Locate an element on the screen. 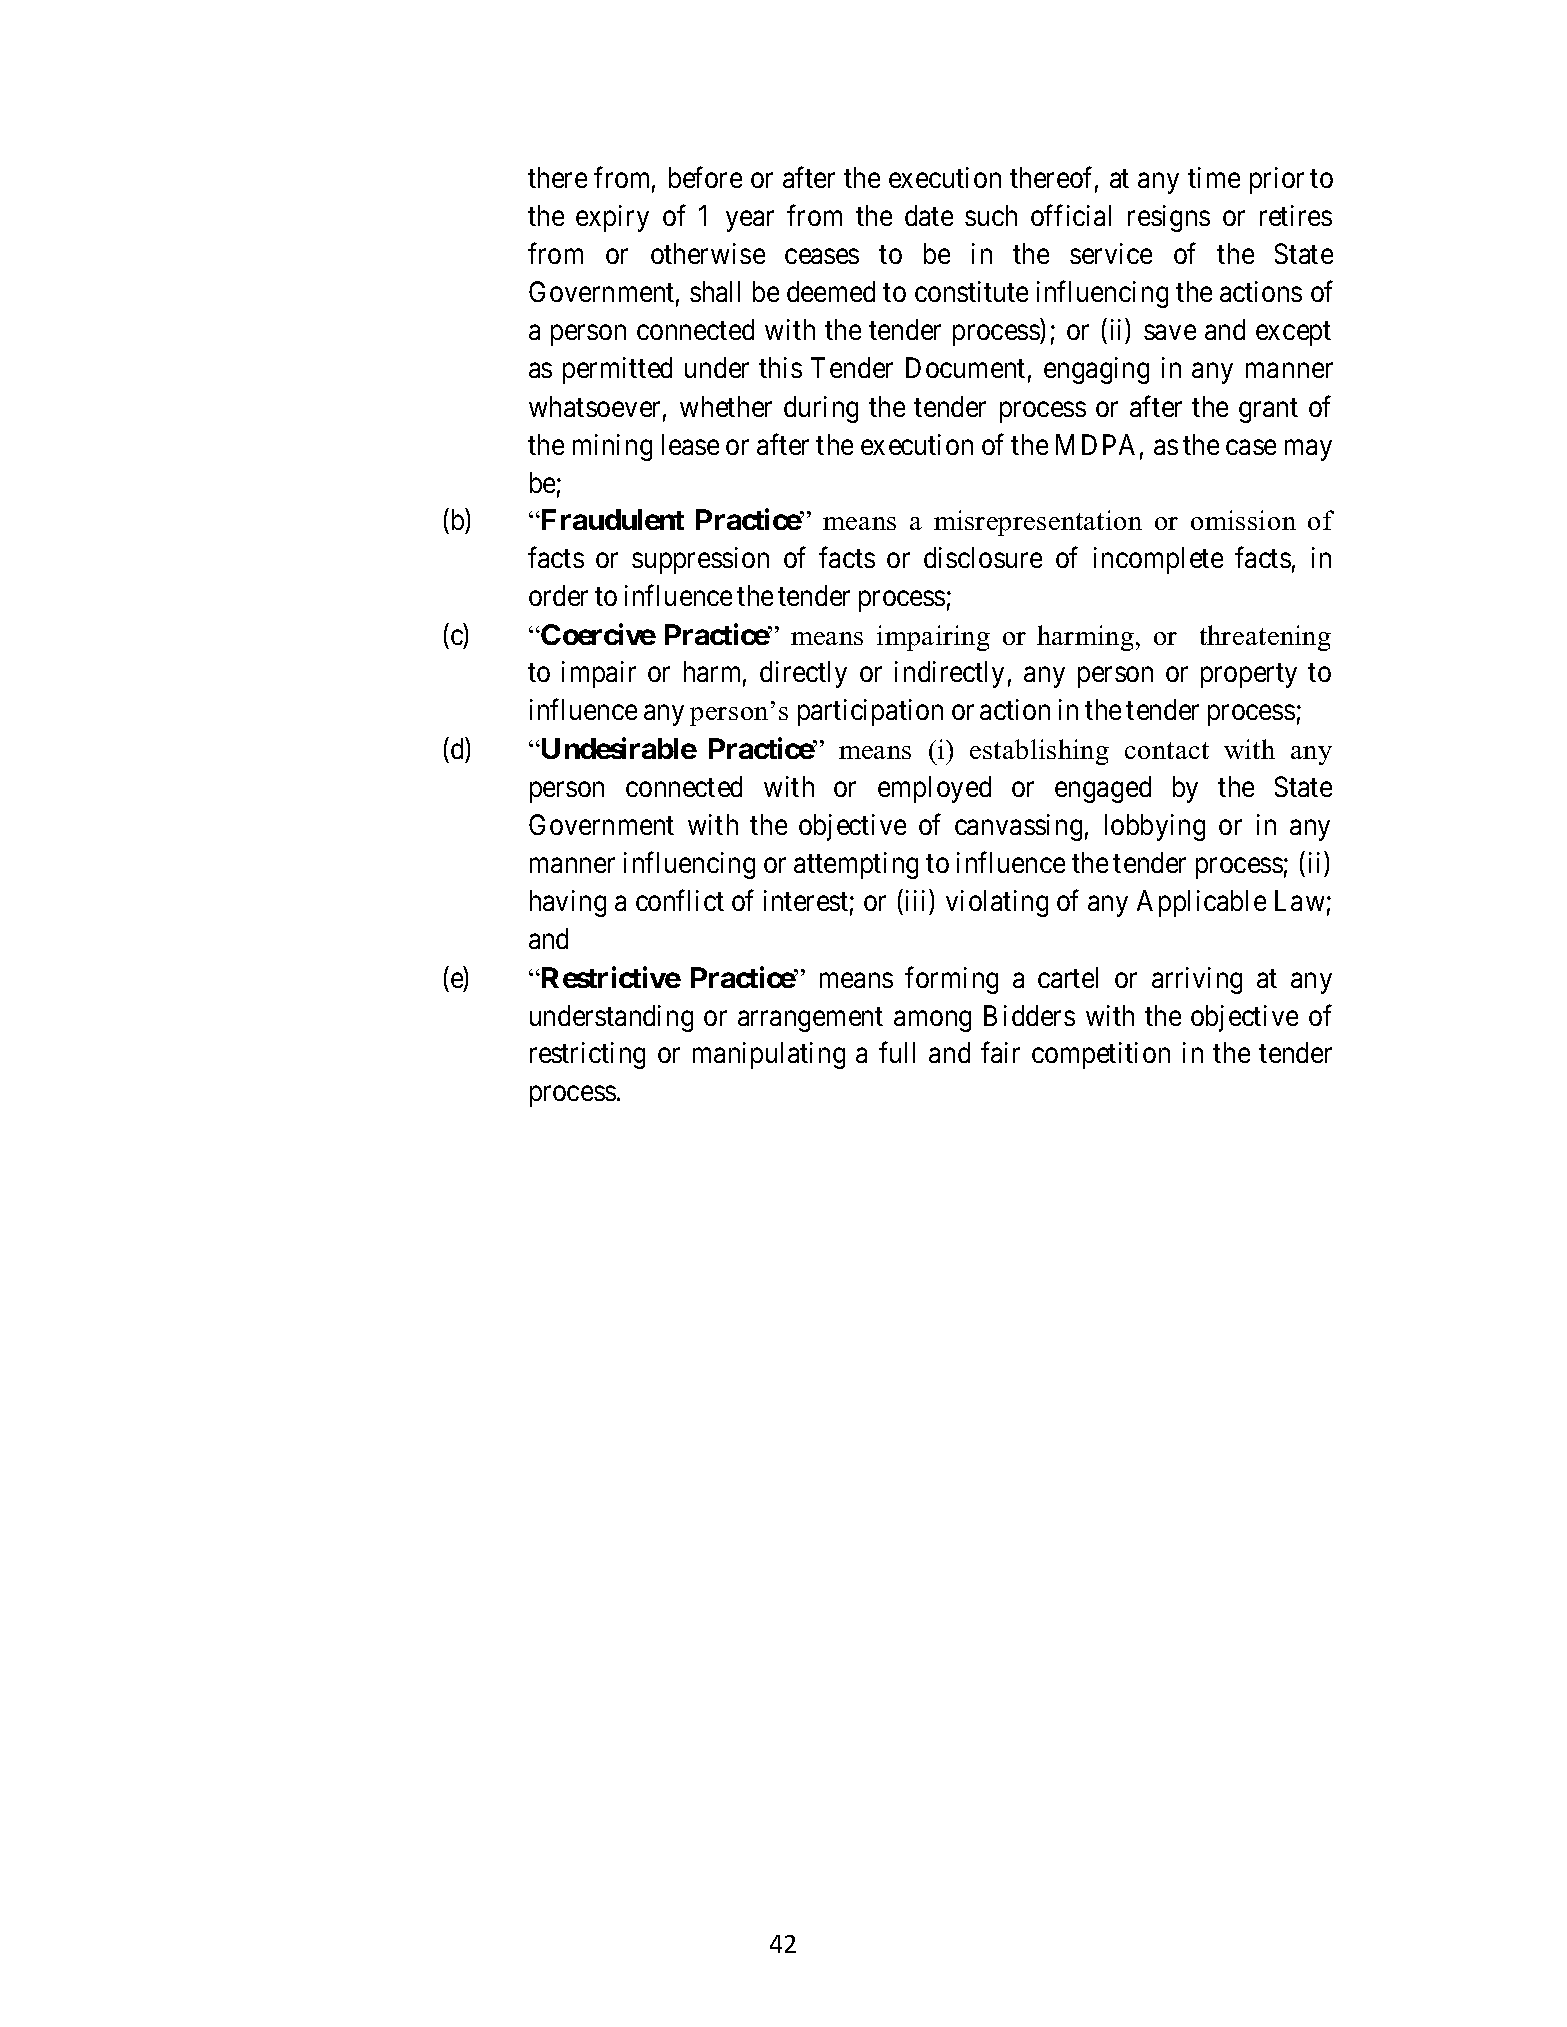 This screenshot has height=2027, width=1567. Document is located at coordinates (965, 367).
